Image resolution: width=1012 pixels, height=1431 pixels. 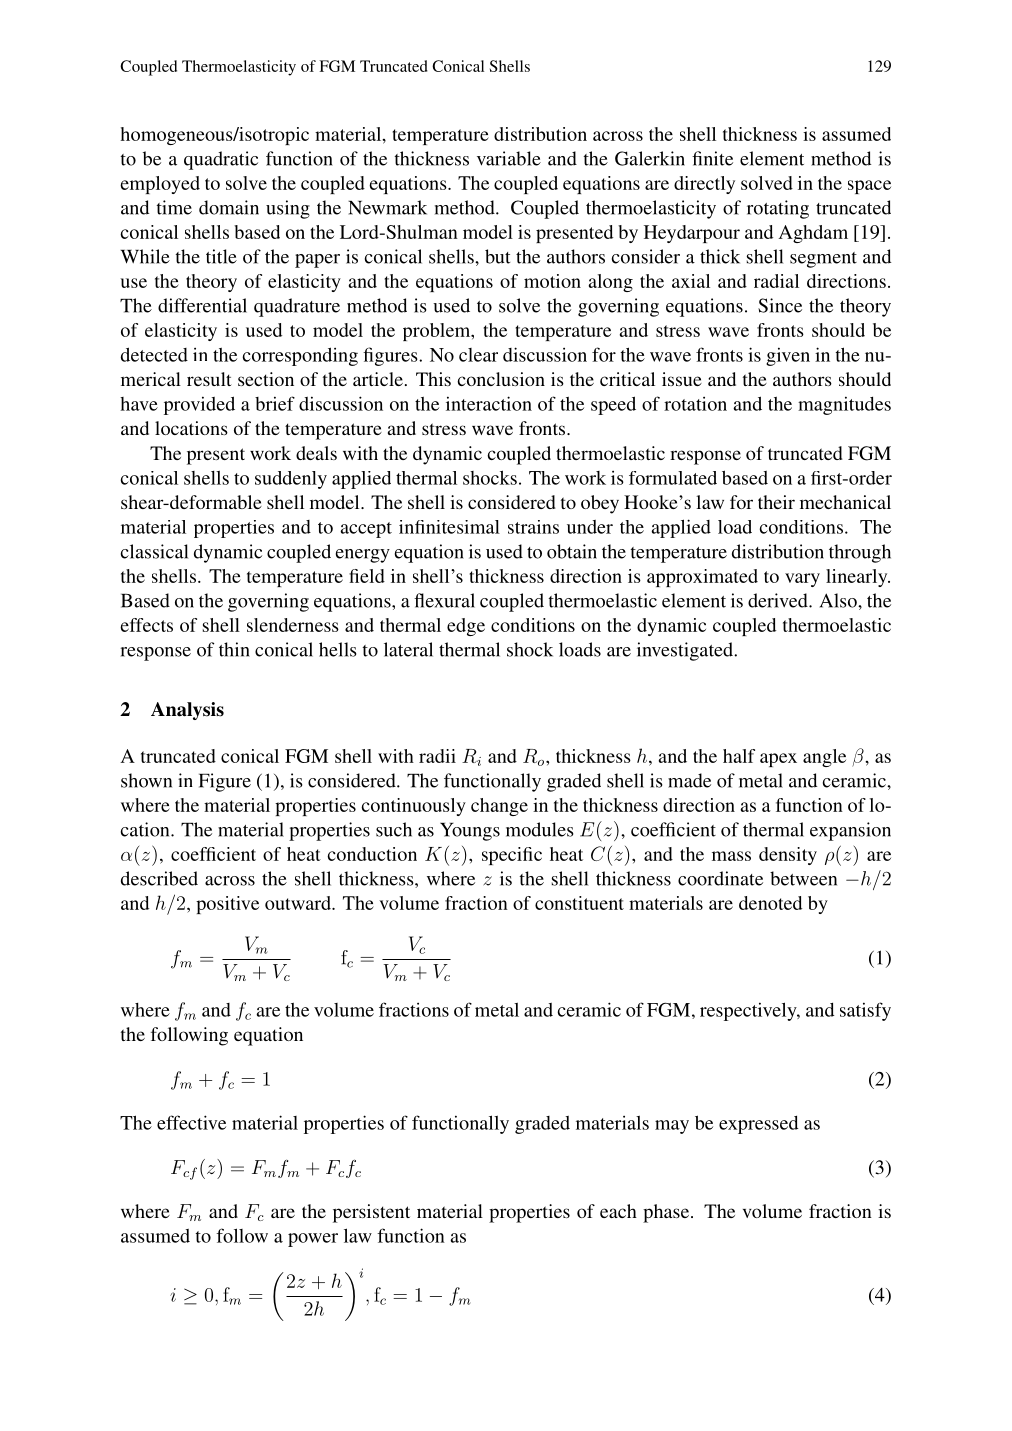 What do you see at coordinates (579, 903) in the screenshot?
I see `constituent` at bounding box center [579, 903].
